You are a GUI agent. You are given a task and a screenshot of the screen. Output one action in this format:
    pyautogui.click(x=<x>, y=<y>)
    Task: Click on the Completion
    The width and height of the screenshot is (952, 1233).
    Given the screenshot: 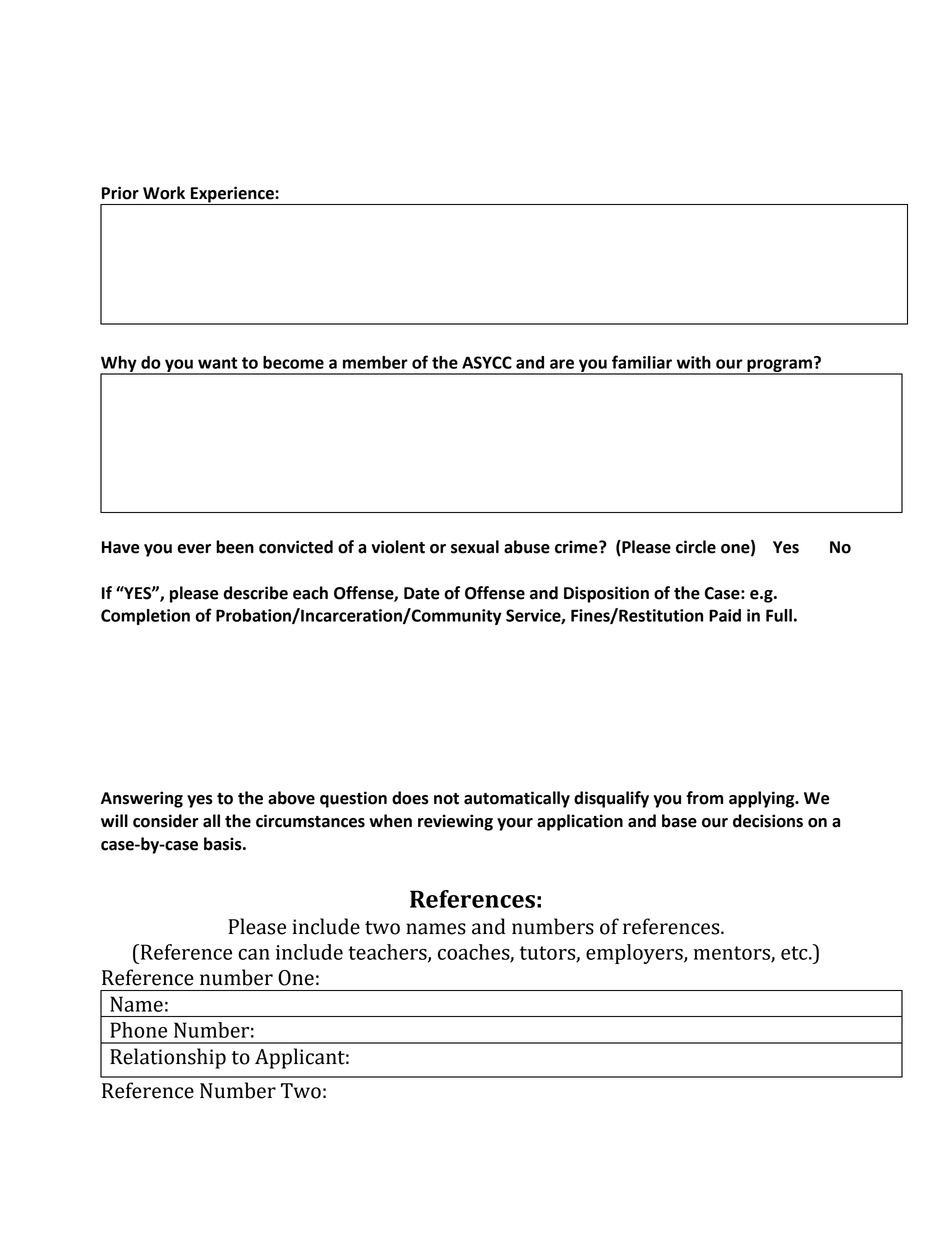 What is the action you would take?
    pyautogui.click(x=145, y=617)
